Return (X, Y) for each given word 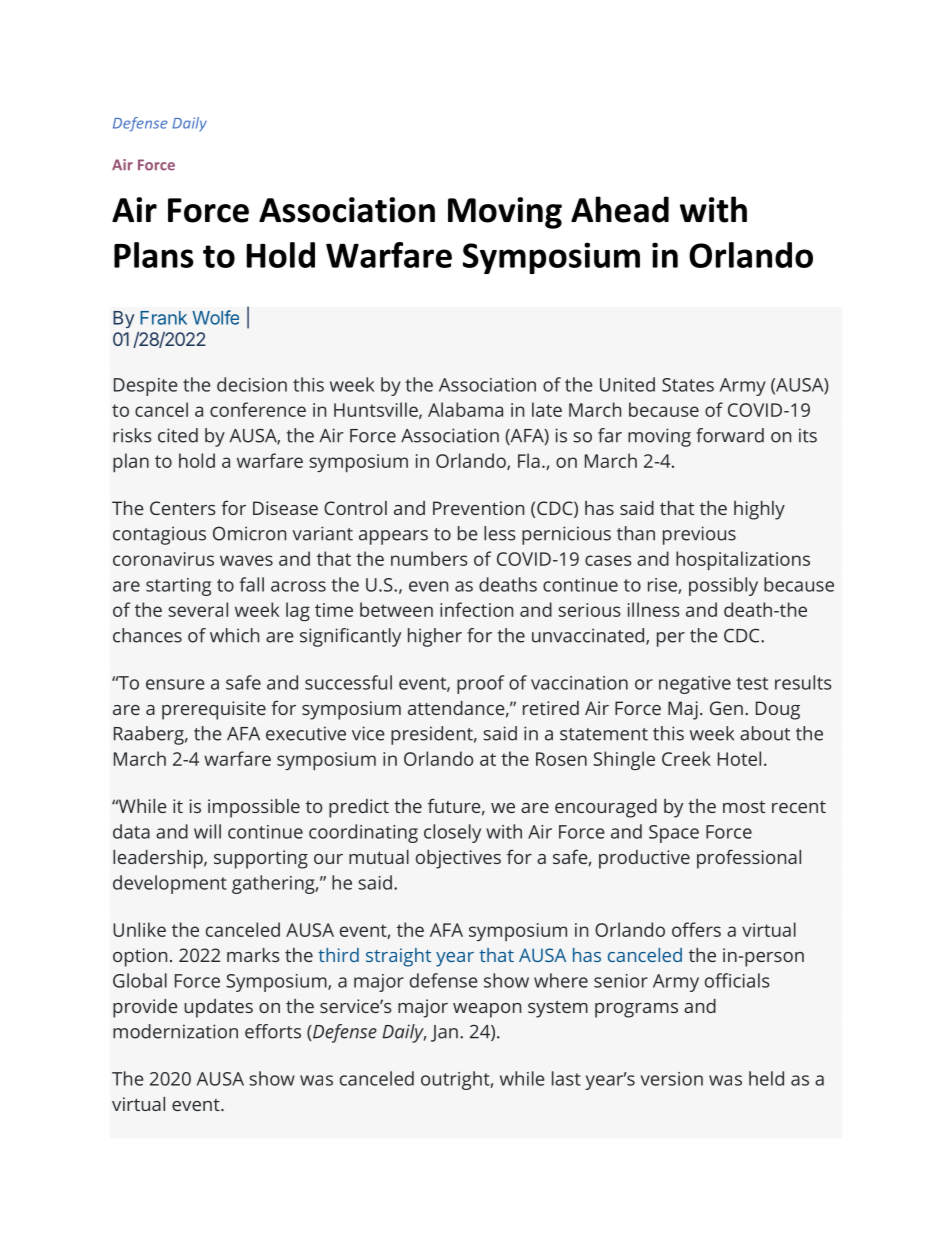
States (688, 385)
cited (178, 435)
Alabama (465, 409)
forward (730, 435)
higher (435, 637)
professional (749, 859)
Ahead (620, 209)
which (234, 635)
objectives (458, 859)
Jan (444, 1033)
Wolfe (215, 317)
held (766, 1078)
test (752, 683)
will (207, 831)
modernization (175, 1031)
